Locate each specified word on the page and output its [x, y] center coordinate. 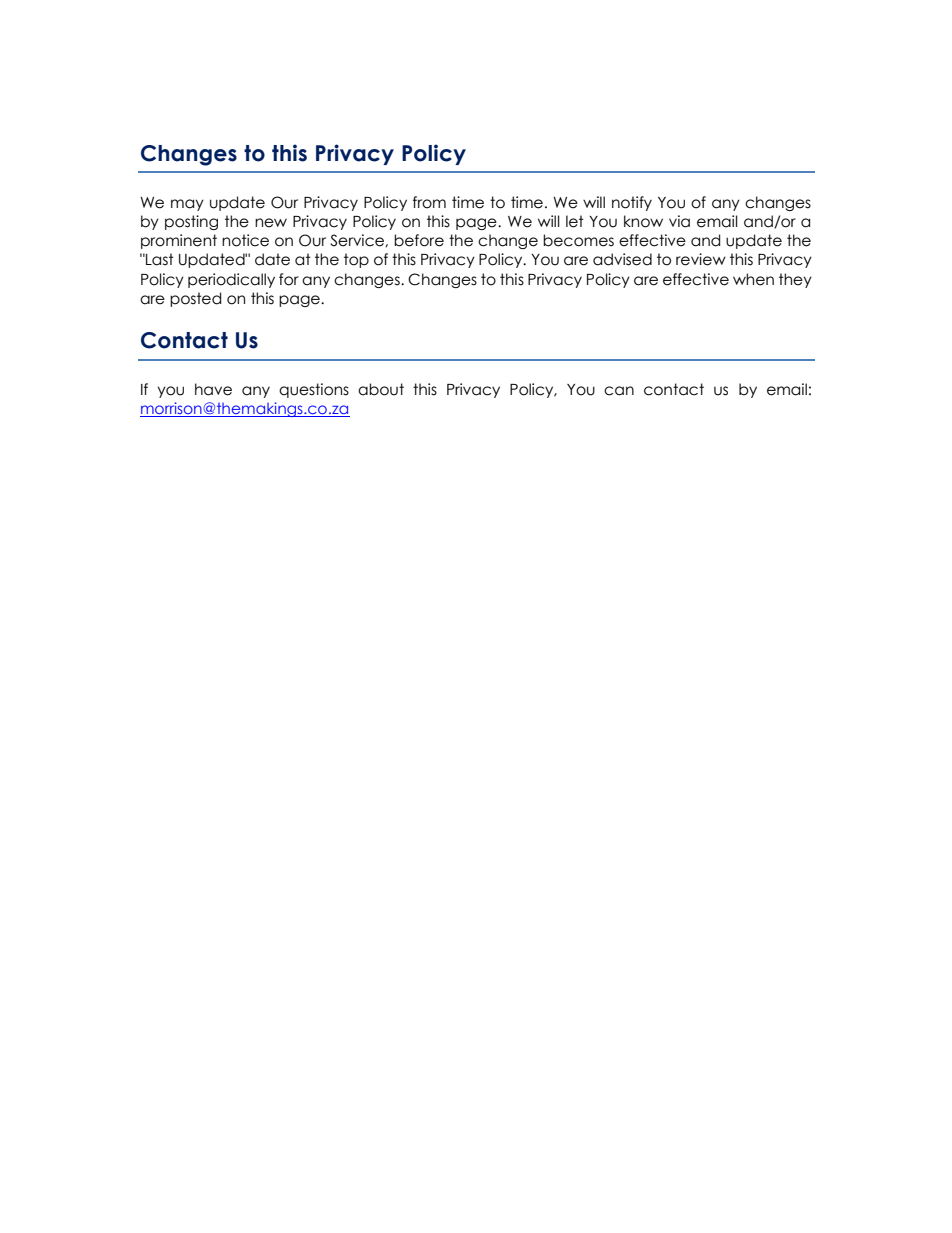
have [213, 389]
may [187, 205]
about [381, 389]
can [619, 391]
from [429, 202]
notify [632, 203]
